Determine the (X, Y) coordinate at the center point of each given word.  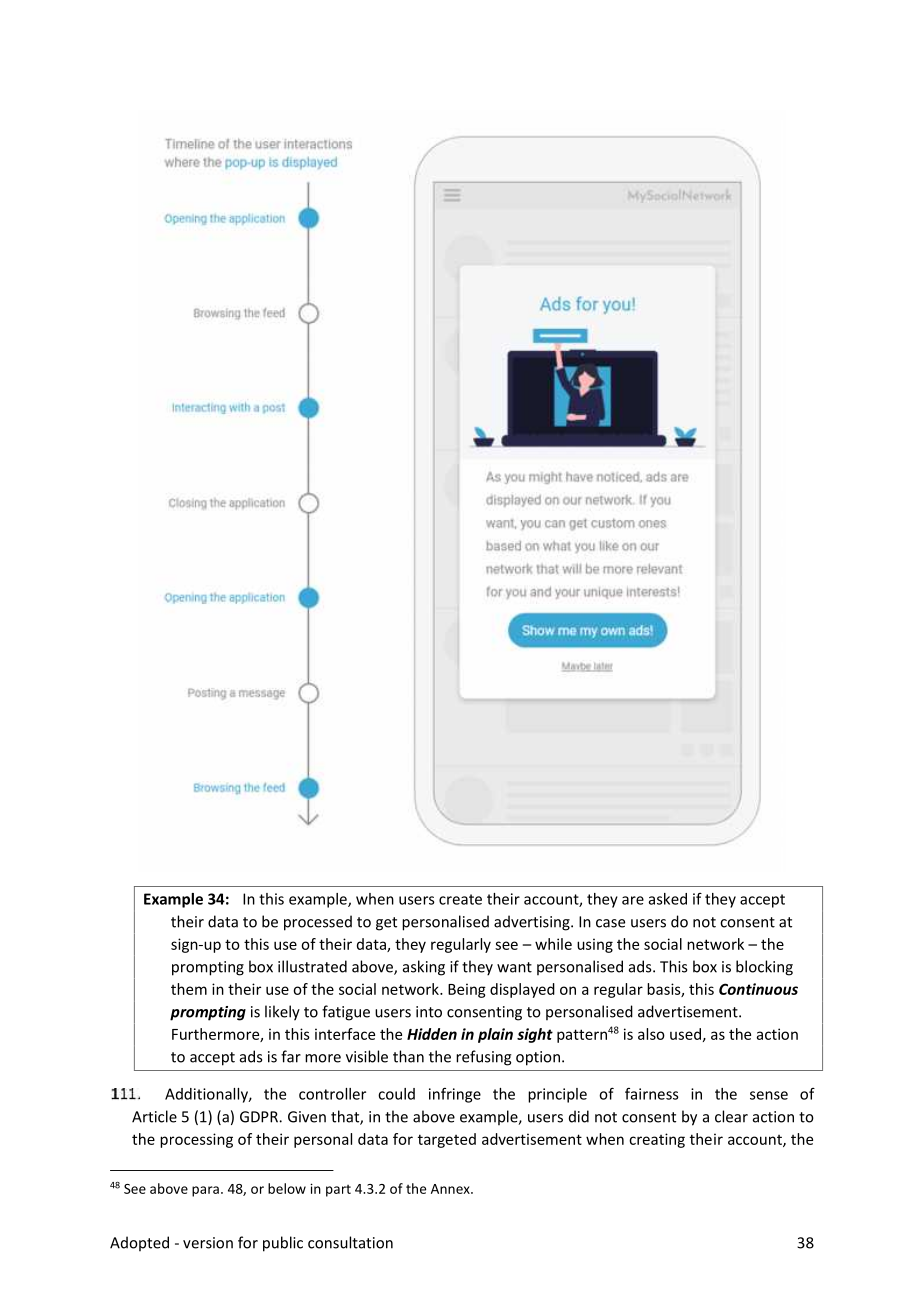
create (460, 899)
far (291, 1056)
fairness (652, 1094)
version (208, 1243)
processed (318, 923)
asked (668, 899)
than (408, 1056)
